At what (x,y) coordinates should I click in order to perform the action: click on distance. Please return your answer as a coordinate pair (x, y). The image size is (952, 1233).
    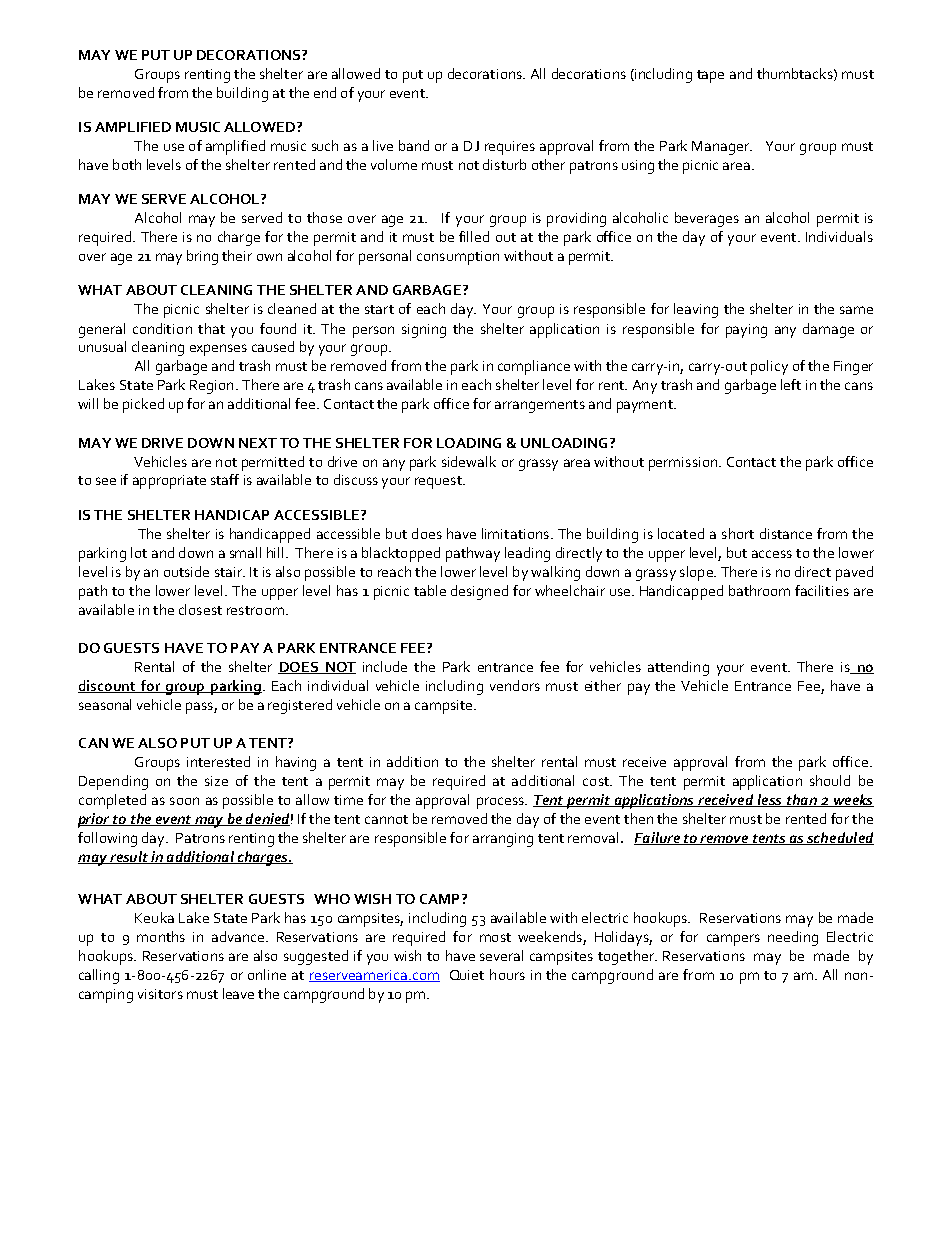
    Looking at the image, I should click on (786, 533).
